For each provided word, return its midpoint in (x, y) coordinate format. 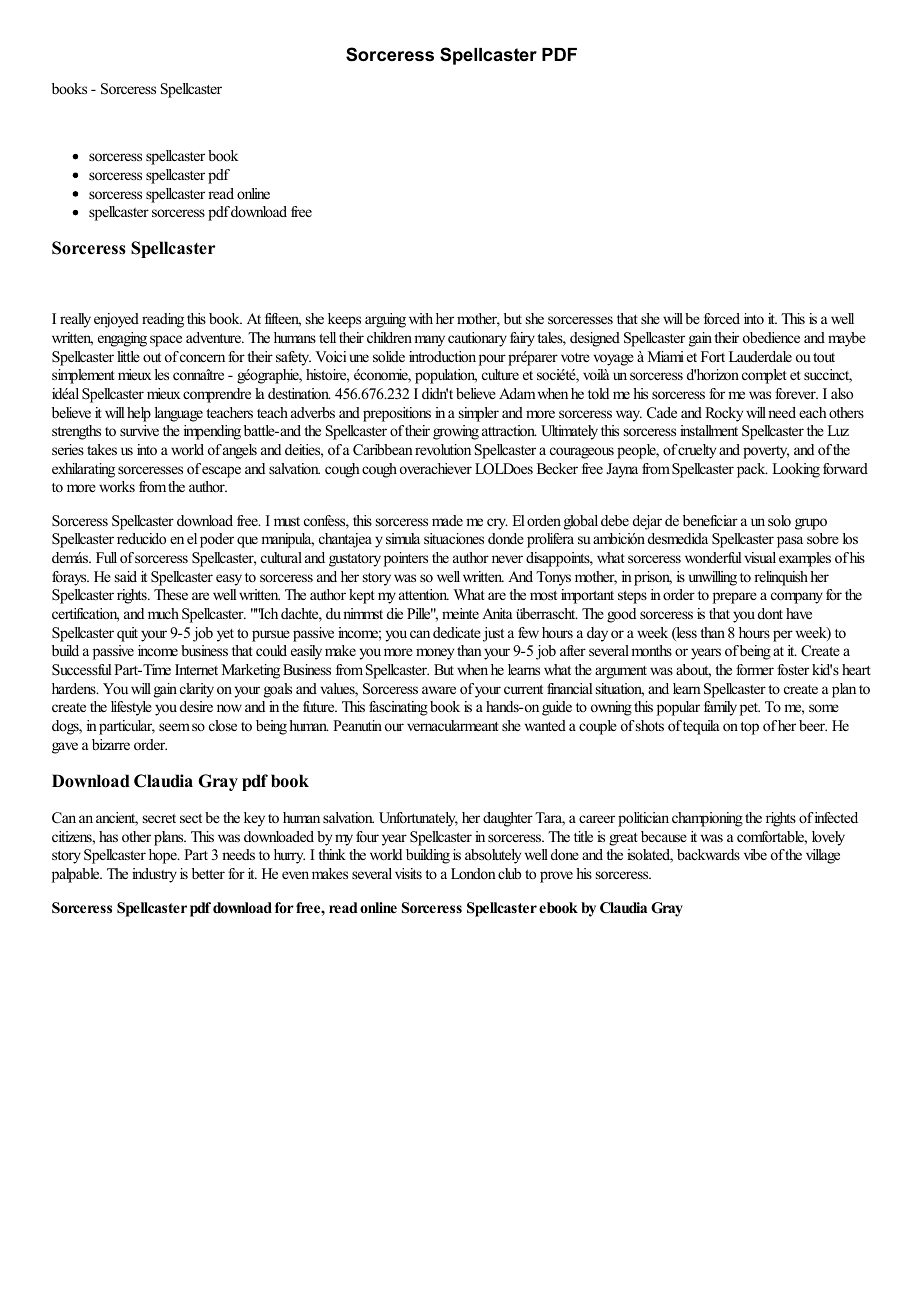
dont (770, 613)
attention (424, 594)
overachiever (436, 468)
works (117, 486)
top (749, 728)
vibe (755, 854)
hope (164, 856)
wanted (545, 725)
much (163, 613)
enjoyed (116, 320)
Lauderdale (760, 356)
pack (752, 470)
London (473, 873)
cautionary (477, 339)
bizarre (111, 744)
